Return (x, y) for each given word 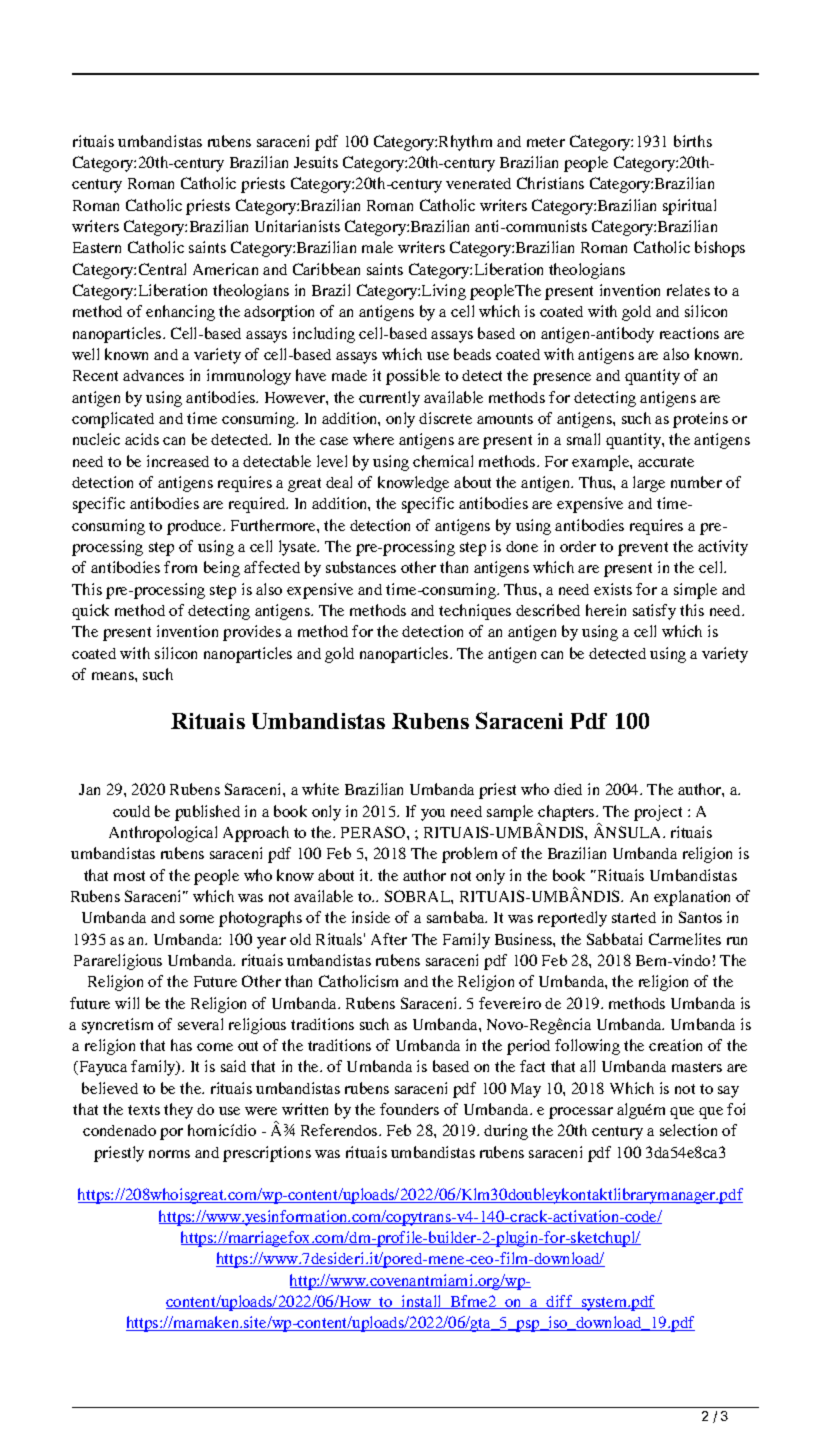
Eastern (97, 247)
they (178, 1111)
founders (409, 1109)
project (658, 813)
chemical (443, 461)
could (131, 811)
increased (178, 461)
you (433, 815)
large (649, 484)
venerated (478, 183)
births (693, 141)
